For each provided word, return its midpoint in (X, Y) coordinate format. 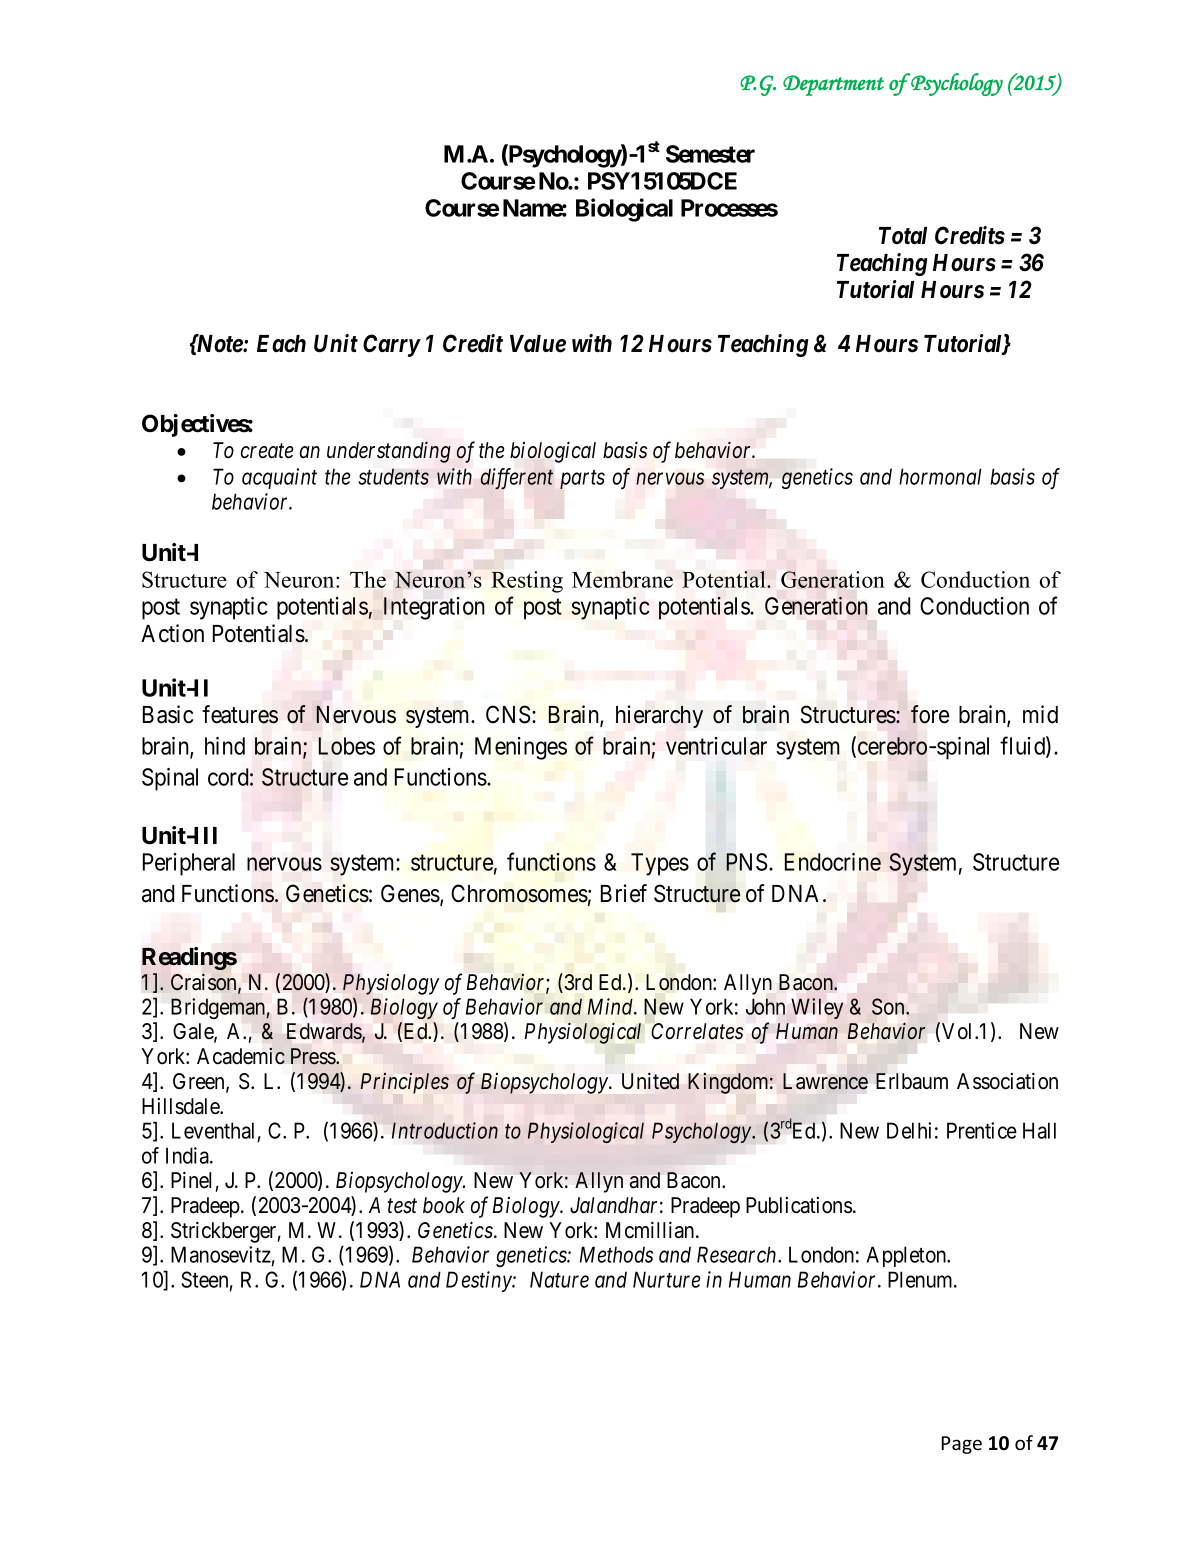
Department (833, 85)
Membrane (622, 579)
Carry (391, 345)
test (402, 1206)
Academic (241, 1056)
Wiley (817, 1008)
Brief (624, 893)
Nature (559, 1279)
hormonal (940, 476)
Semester (710, 154)
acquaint (279, 478)
